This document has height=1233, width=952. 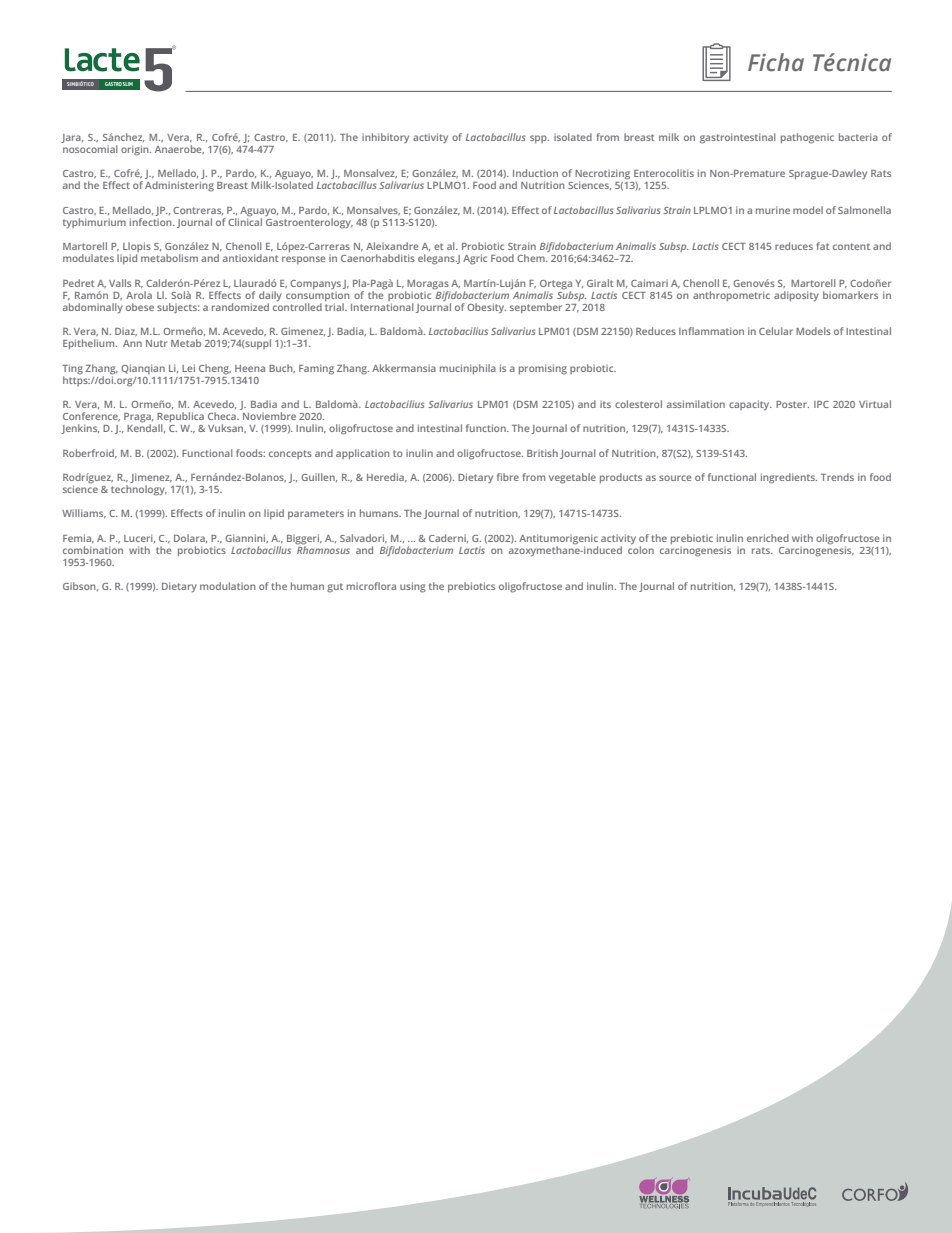 I want to click on modulation, so click(x=228, y=586).
